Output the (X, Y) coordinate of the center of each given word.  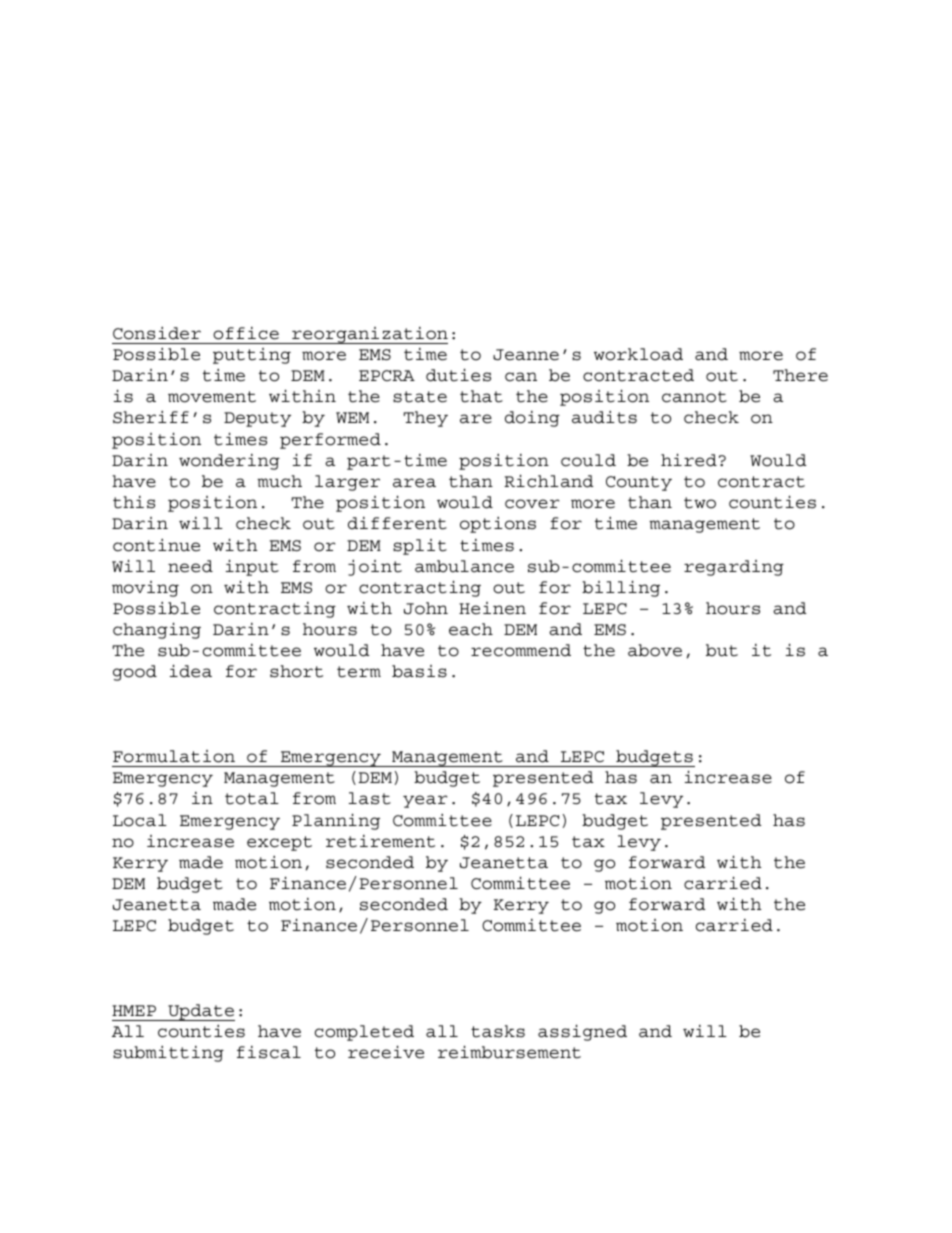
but (722, 650)
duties (458, 375)
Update (200, 1012)
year (425, 801)
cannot (694, 397)
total (252, 798)
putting (252, 356)
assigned (582, 1032)
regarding (734, 568)
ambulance (464, 566)
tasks (498, 1031)
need (190, 566)
